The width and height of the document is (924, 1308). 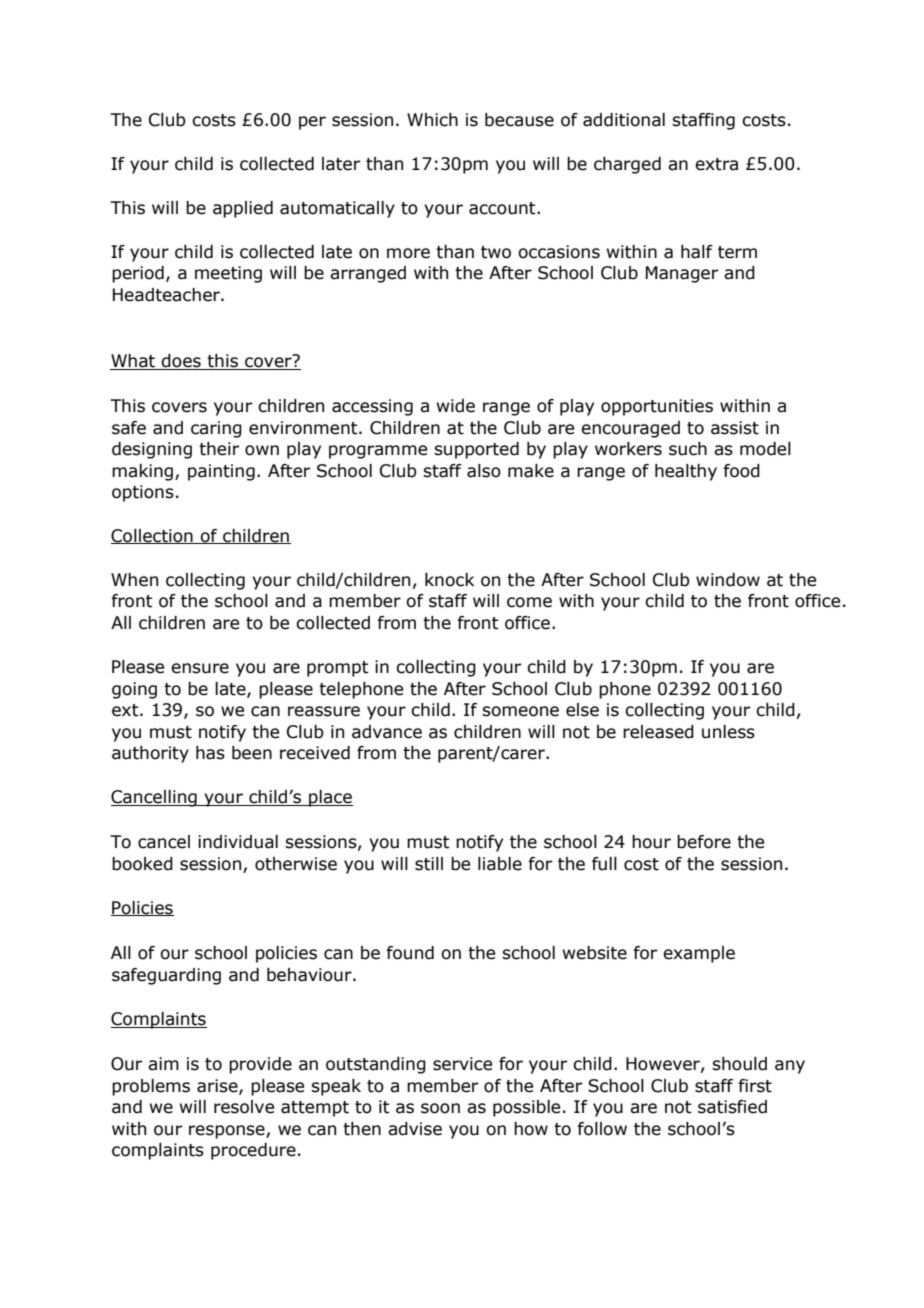 I want to click on response, so click(x=228, y=1132).
